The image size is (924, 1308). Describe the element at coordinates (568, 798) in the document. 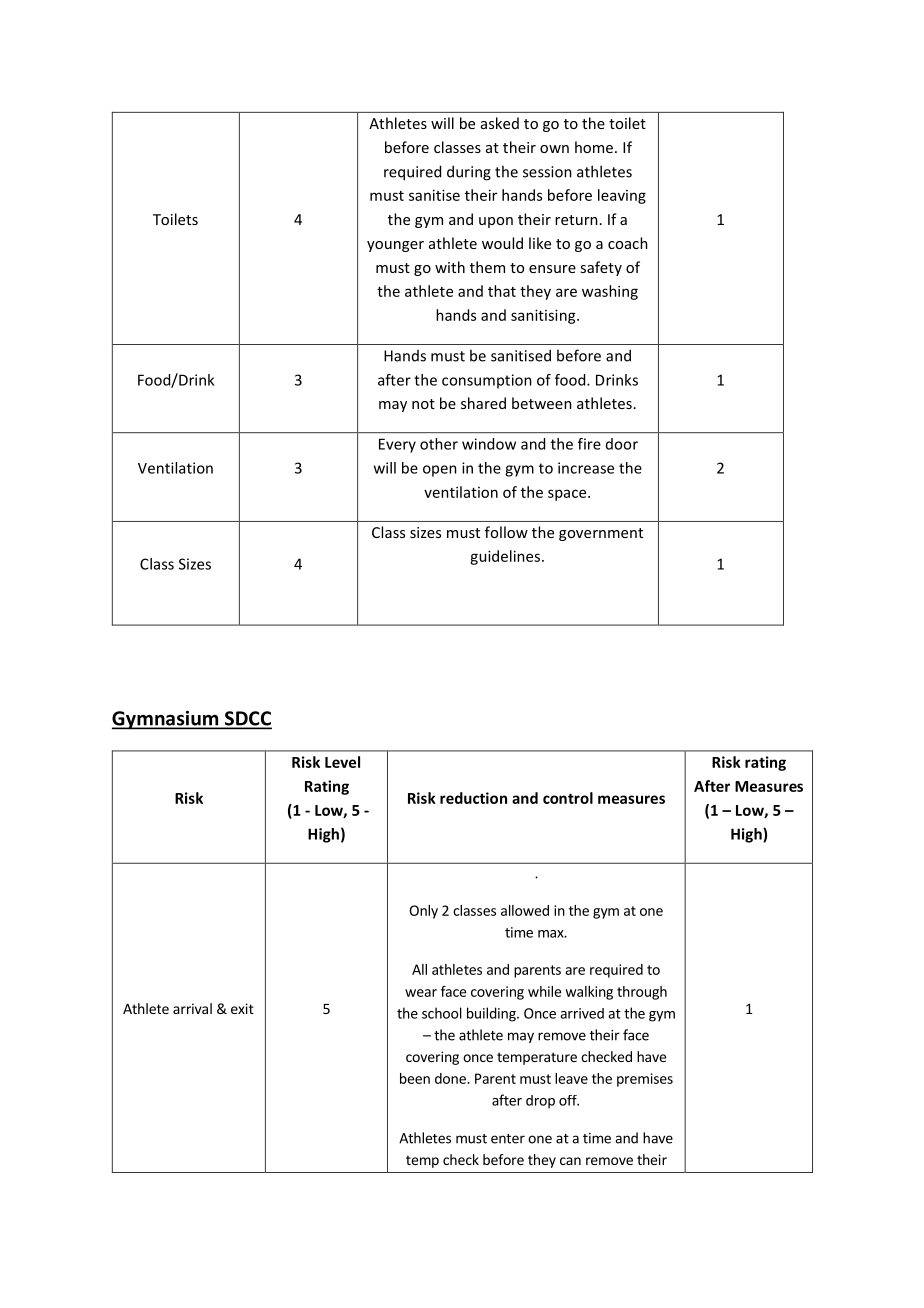

I see `control` at that location.
